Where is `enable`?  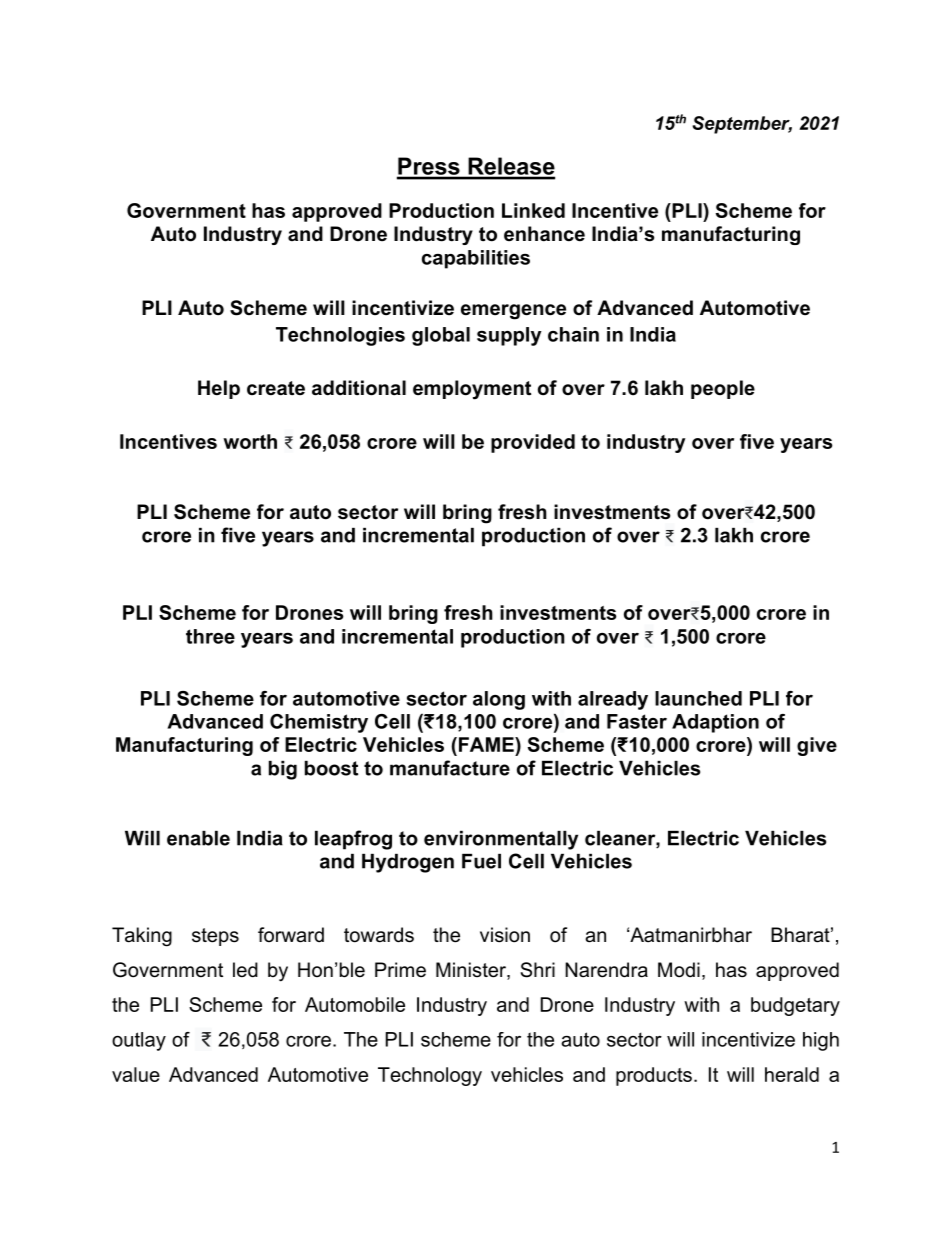
enable is located at coordinates (198, 838).
